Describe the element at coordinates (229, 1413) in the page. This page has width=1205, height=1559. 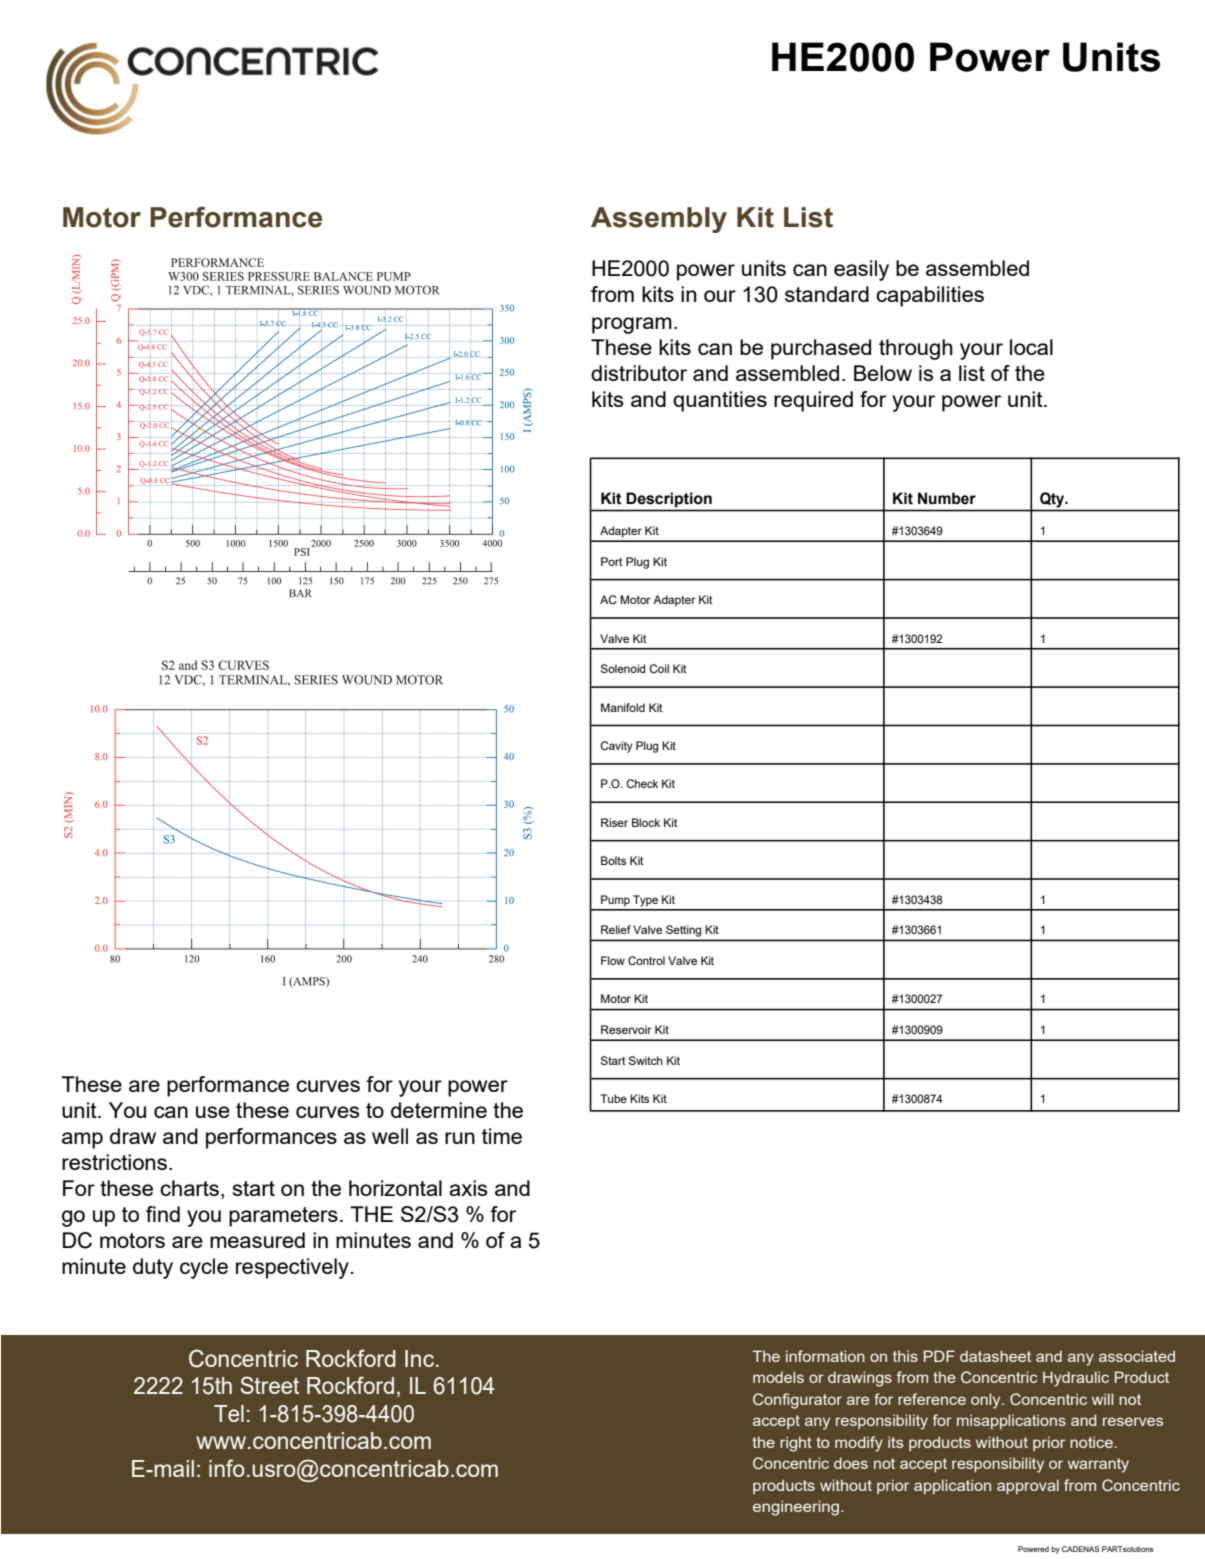
I see `Tel` at that location.
